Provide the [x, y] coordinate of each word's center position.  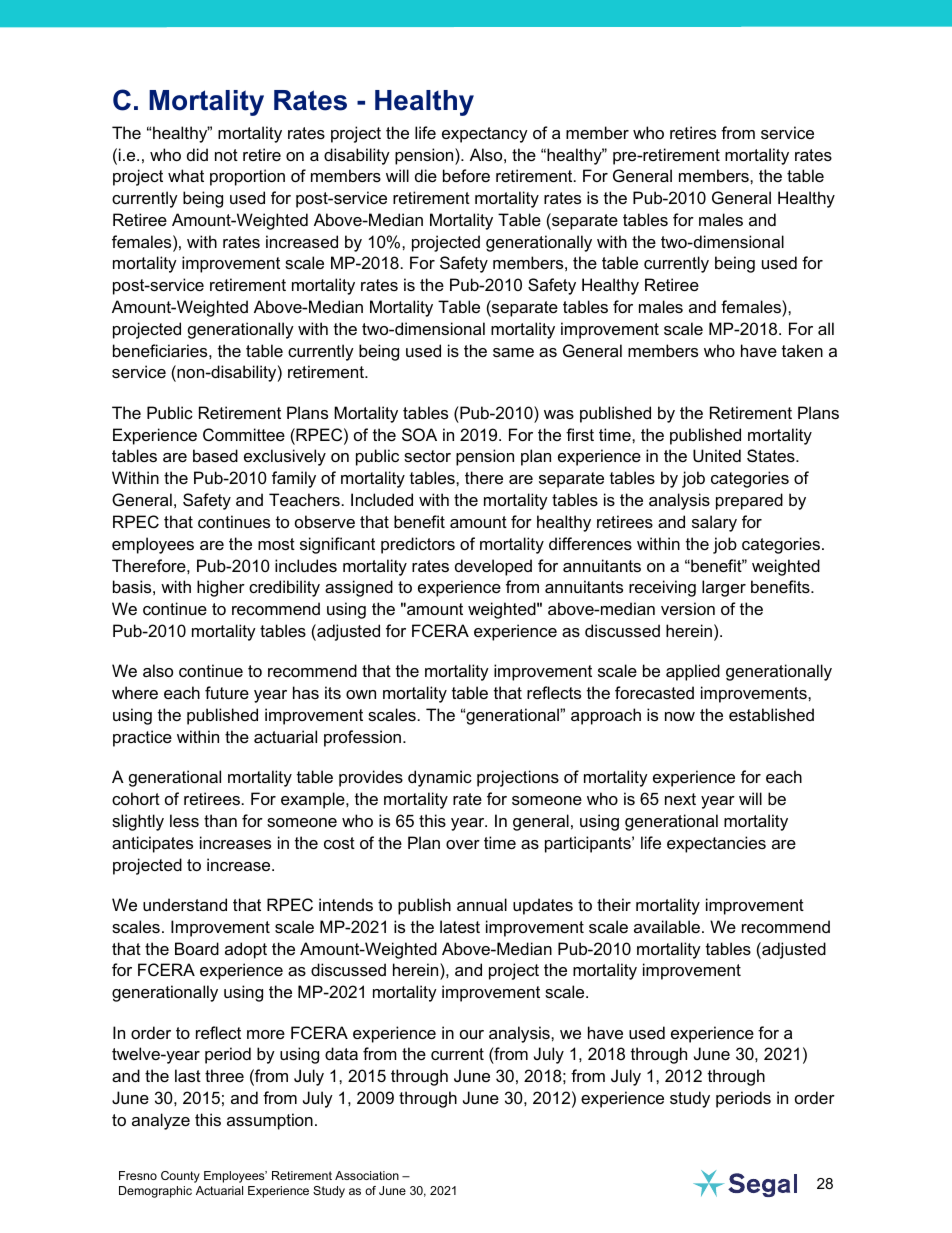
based [215, 455]
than [220, 820]
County [180, 1177]
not [226, 155]
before [466, 175]
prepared [749, 501]
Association [367, 1175]
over [463, 844]
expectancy [485, 135]
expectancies [716, 844]
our [472, 1034]
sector [427, 456]
